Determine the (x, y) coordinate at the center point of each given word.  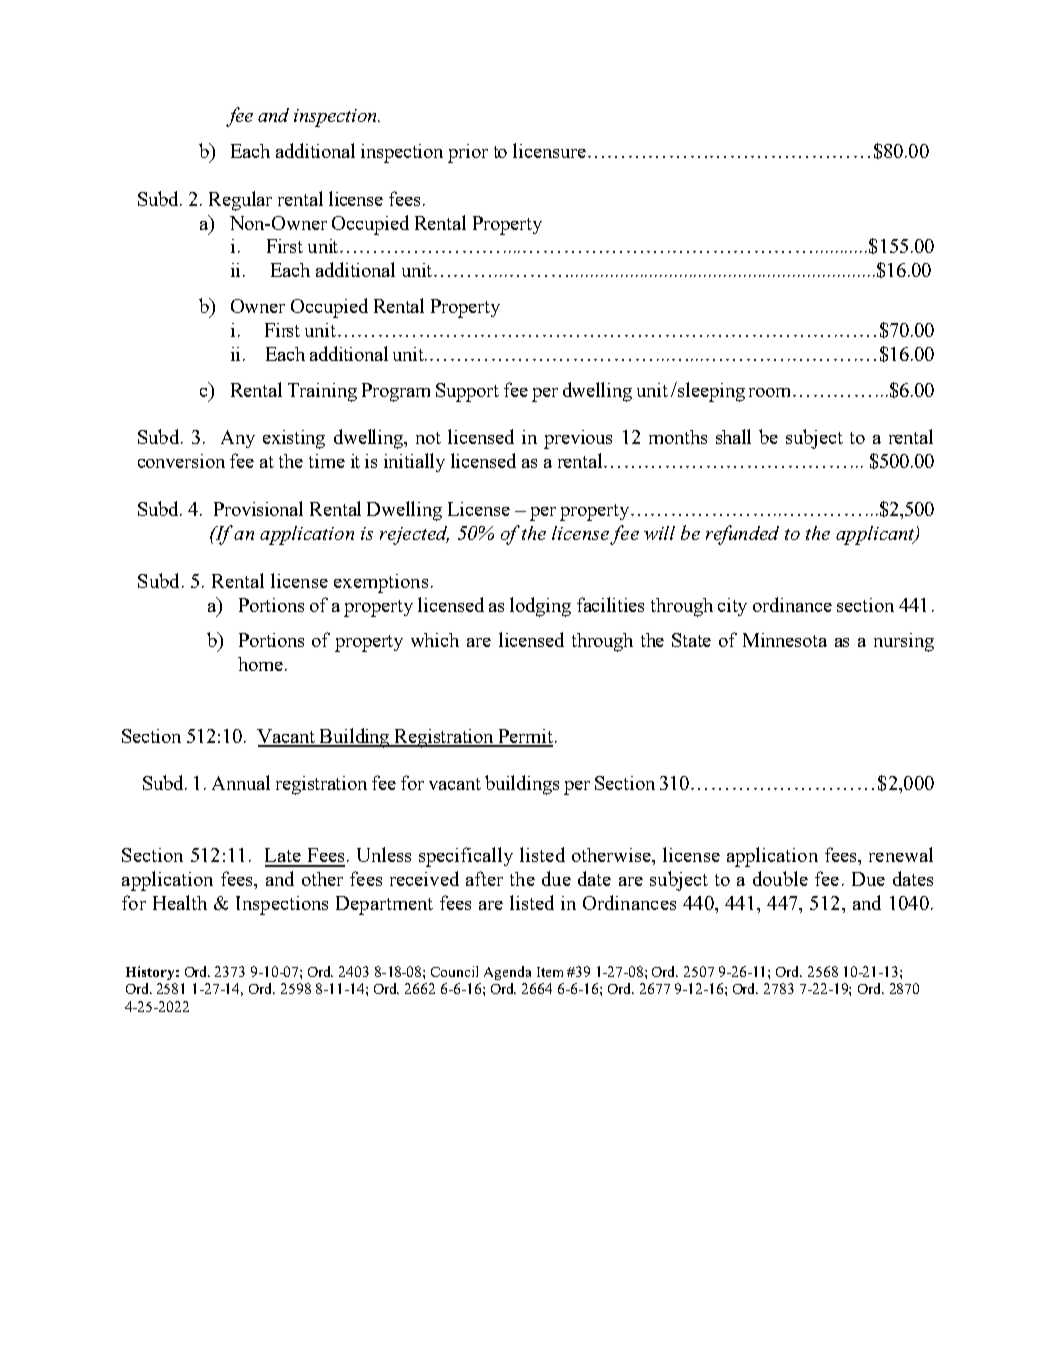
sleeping (710, 392)
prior (468, 153)
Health (180, 902)
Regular (240, 201)
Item (550, 972)
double (780, 878)
